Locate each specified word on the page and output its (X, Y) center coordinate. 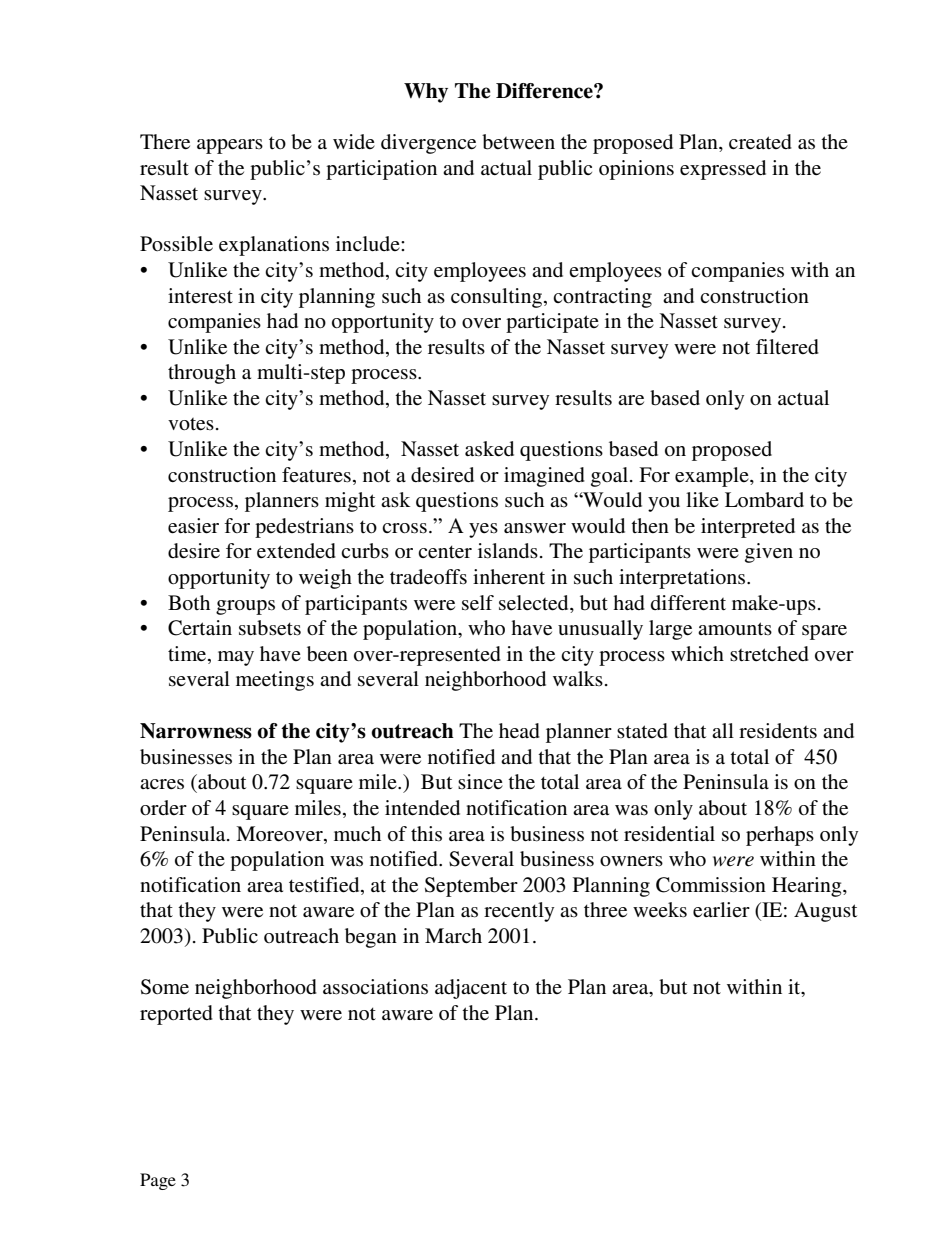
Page (158, 1181)
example (713, 477)
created (760, 141)
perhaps (780, 836)
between (518, 142)
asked (489, 449)
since (480, 781)
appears (230, 146)
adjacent (471, 989)
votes (191, 424)
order (163, 807)
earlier (721, 910)
